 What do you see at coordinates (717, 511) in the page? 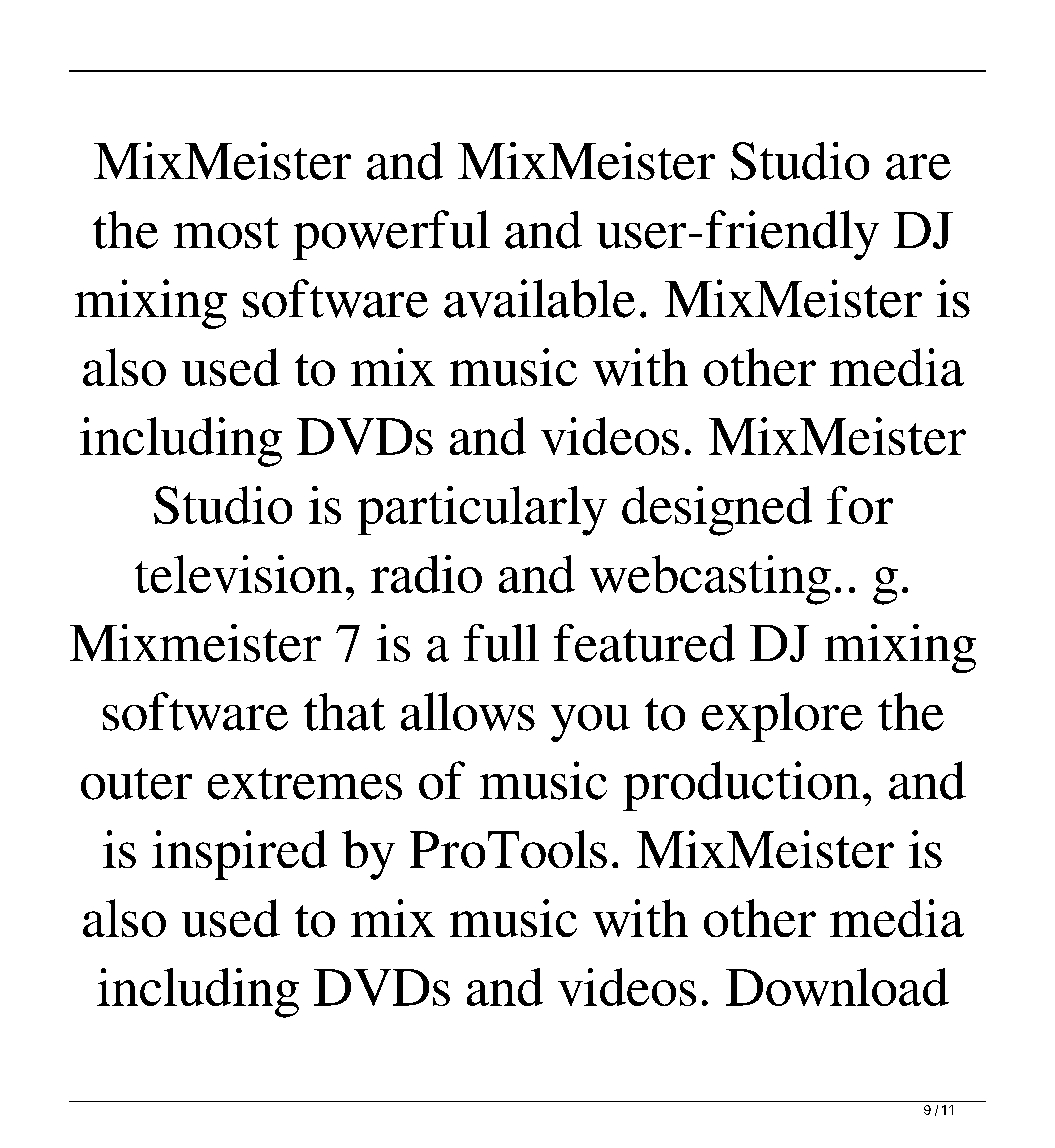
I see `designed` at bounding box center [717, 511].
